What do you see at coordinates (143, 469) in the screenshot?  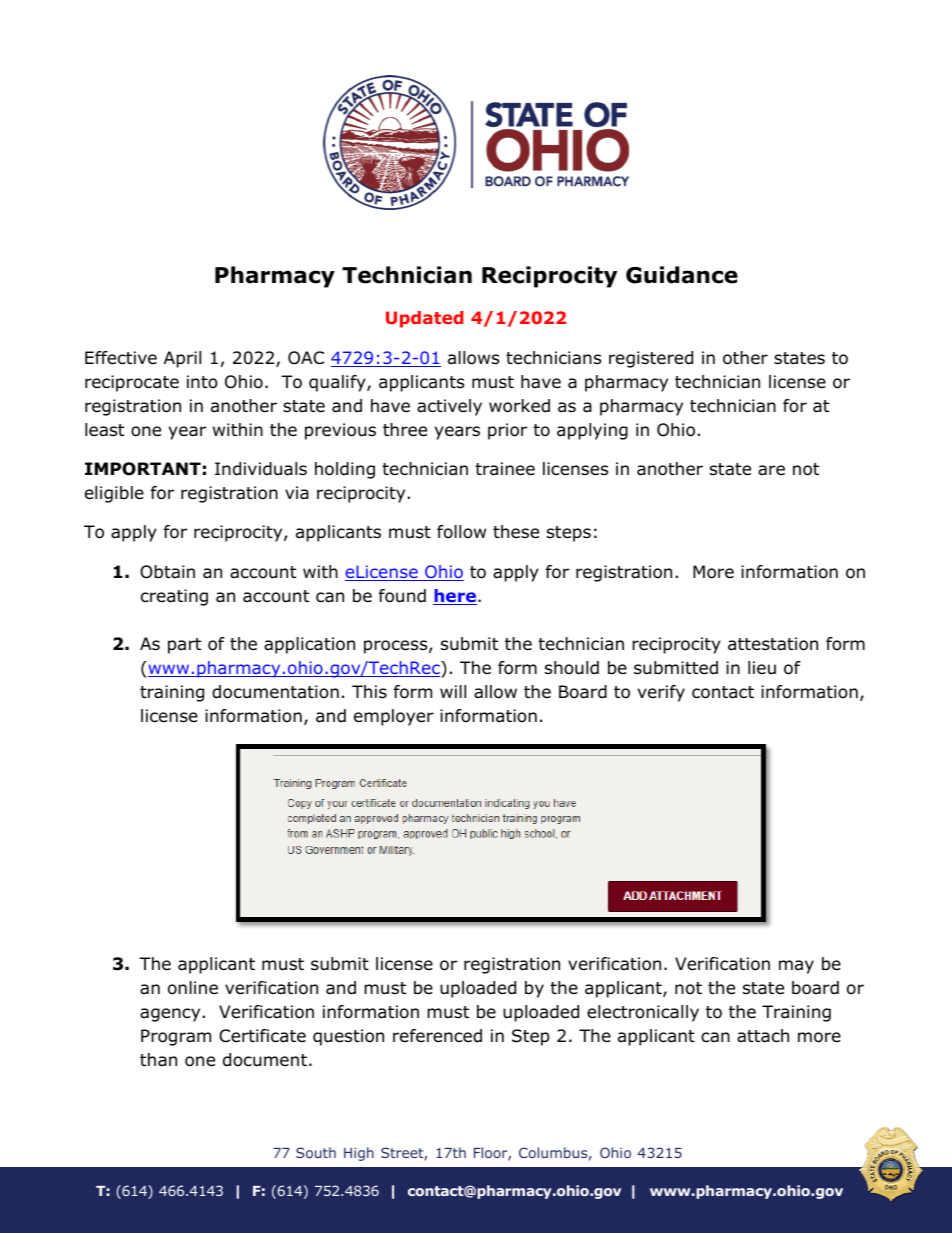 I see `IMPORTANT` at bounding box center [143, 469].
